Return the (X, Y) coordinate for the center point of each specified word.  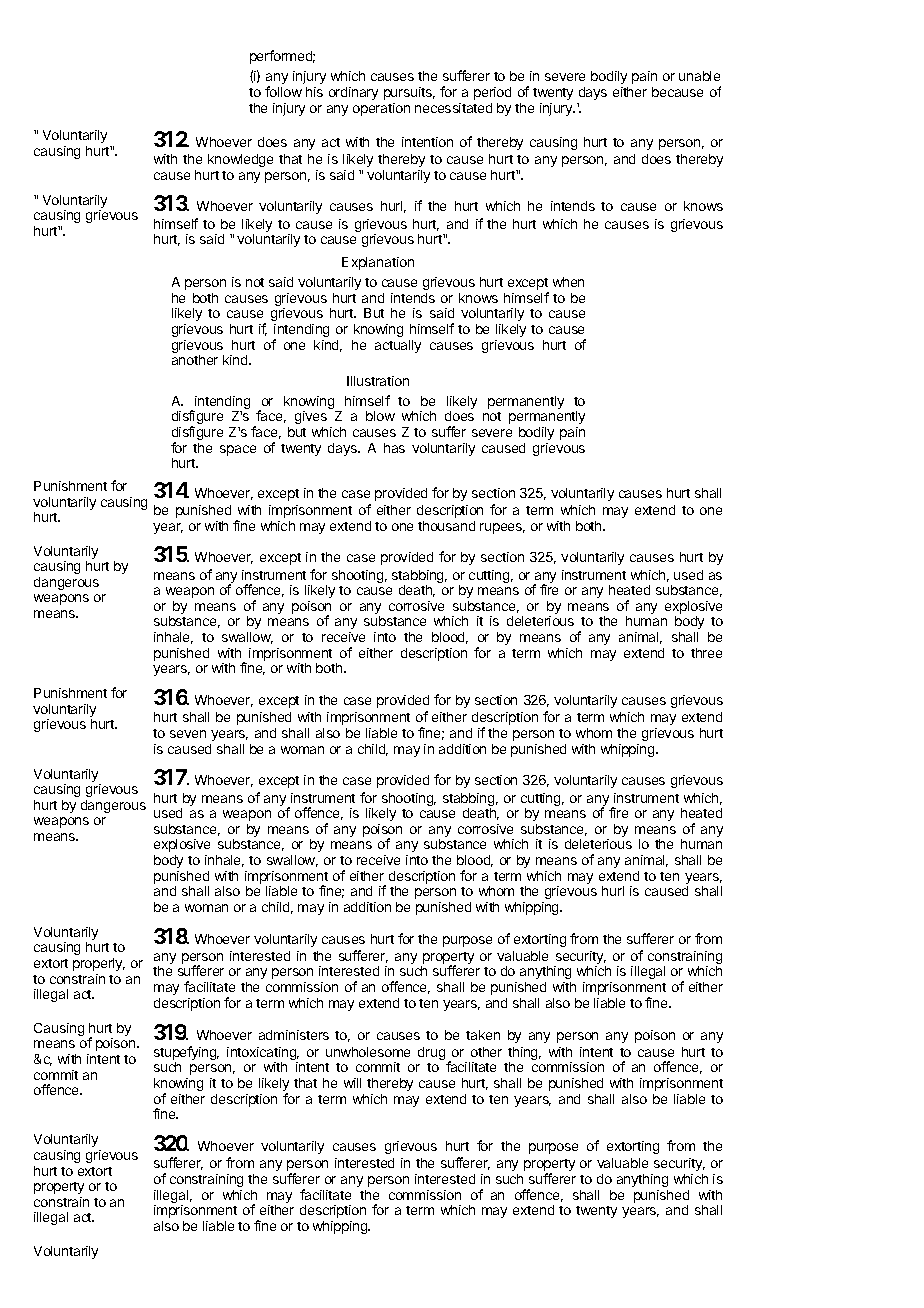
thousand (446, 526)
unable (699, 76)
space (238, 450)
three (706, 653)
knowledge (240, 160)
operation (381, 109)
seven (188, 734)
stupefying (186, 1054)
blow (380, 416)
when (568, 282)
